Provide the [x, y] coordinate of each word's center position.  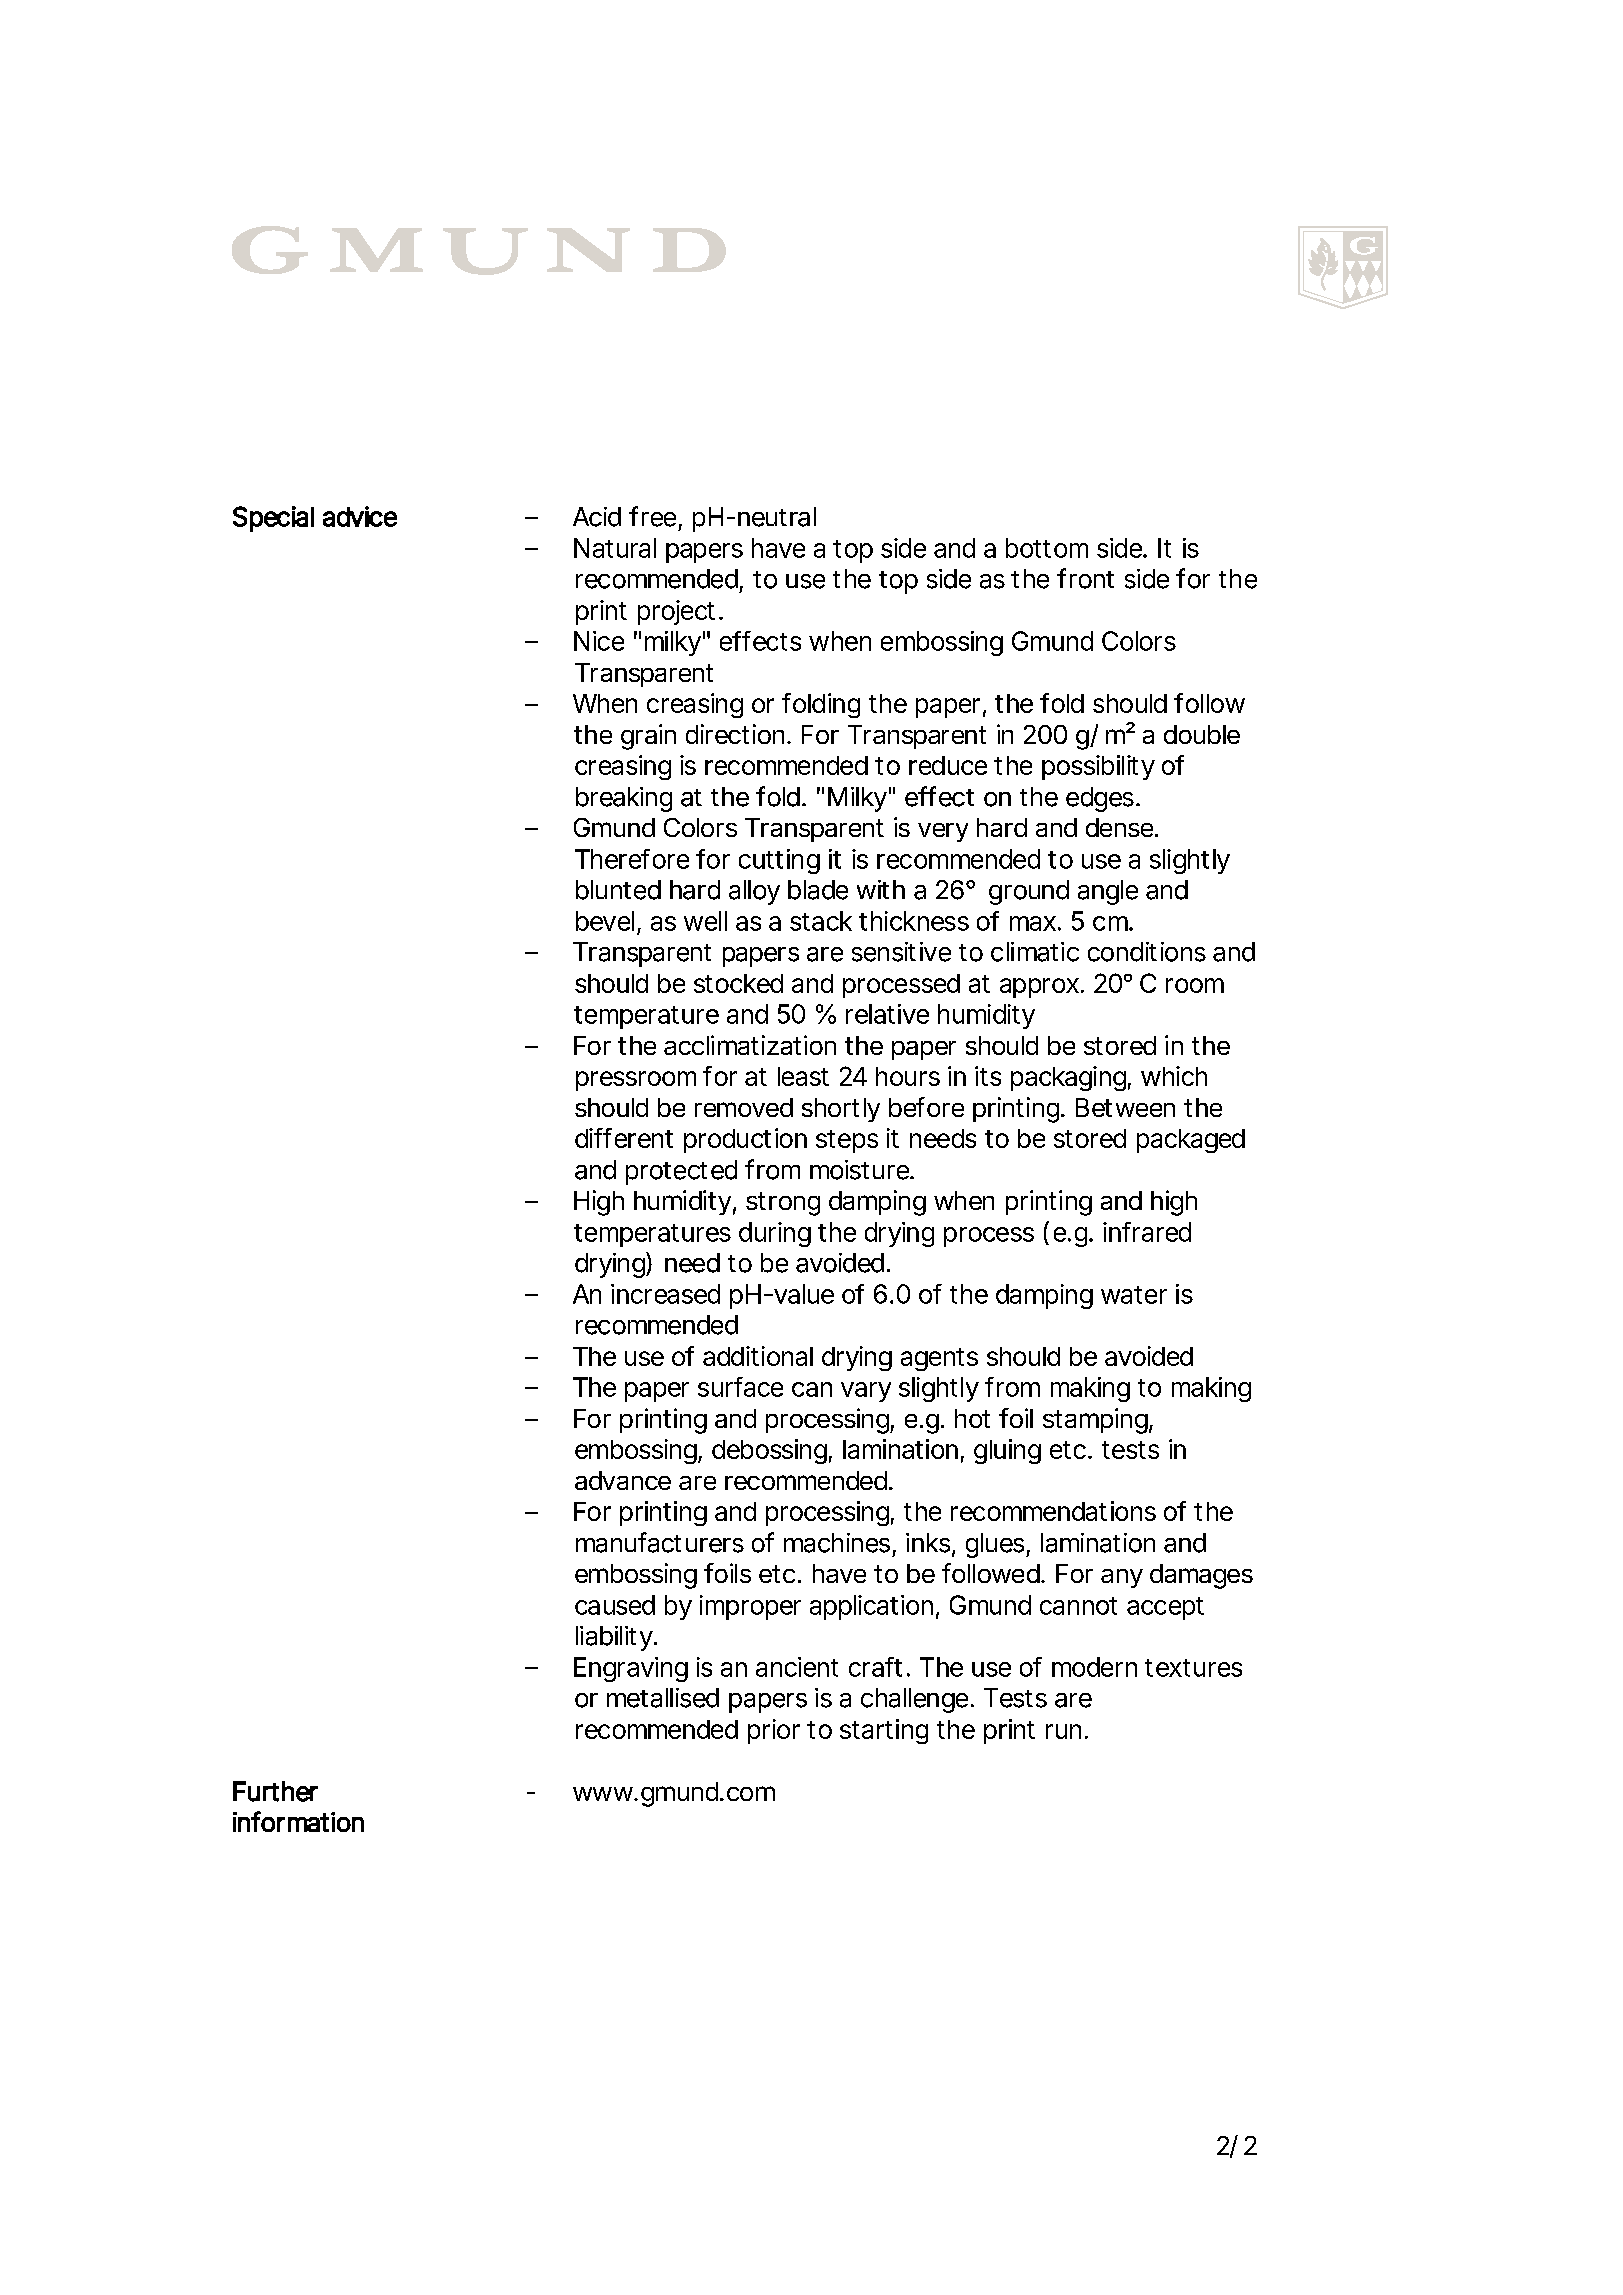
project [679, 612]
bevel [605, 921]
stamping [1096, 1421]
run [1063, 1731]
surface [740, 1387]
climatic [1035, 952]
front [1085, 578]
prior [774, 1731]
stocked [738, 983]
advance [623, 1480]
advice [360, 516]
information [298, 1821]
